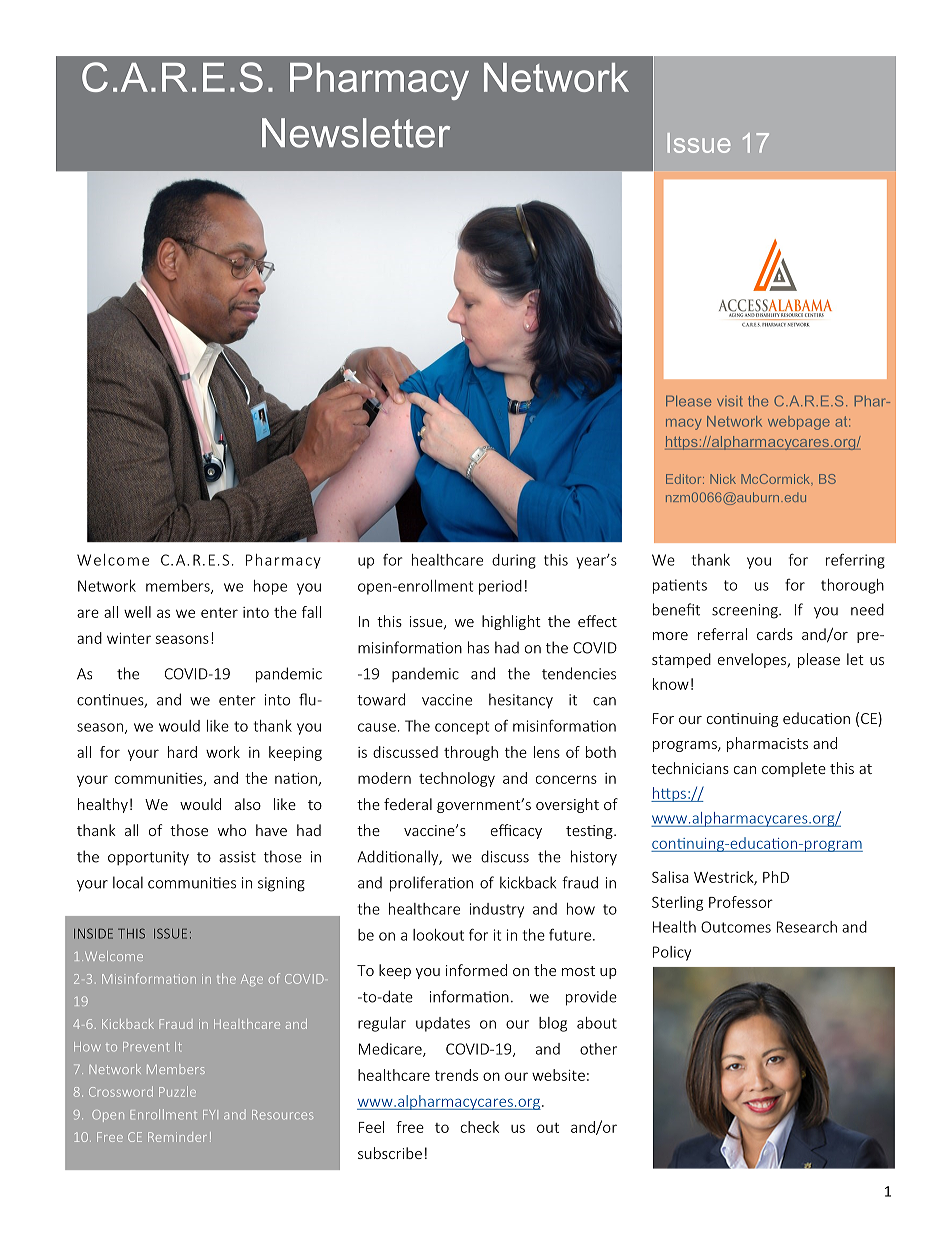  Describe the element at coordinates (356, 133) in the screenshot. I see `Newsletter` at that location.
